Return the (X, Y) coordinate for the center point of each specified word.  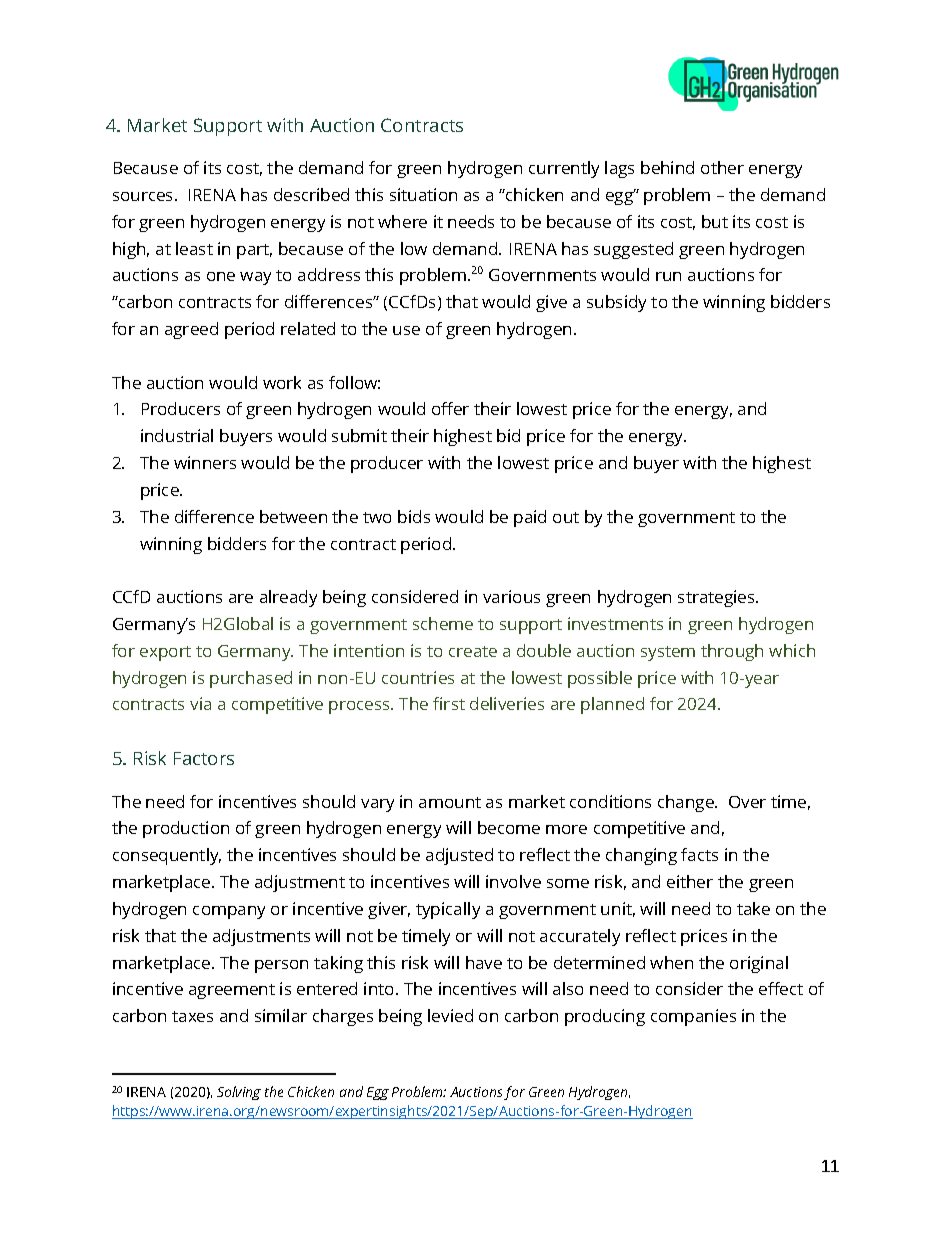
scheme (443, 623)
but (715, 221)
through (732, 652)
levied (450, 1015)
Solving (239, 1093)
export (165, 653)
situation (423, 194)
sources (144, 196)
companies (693, 1017)
